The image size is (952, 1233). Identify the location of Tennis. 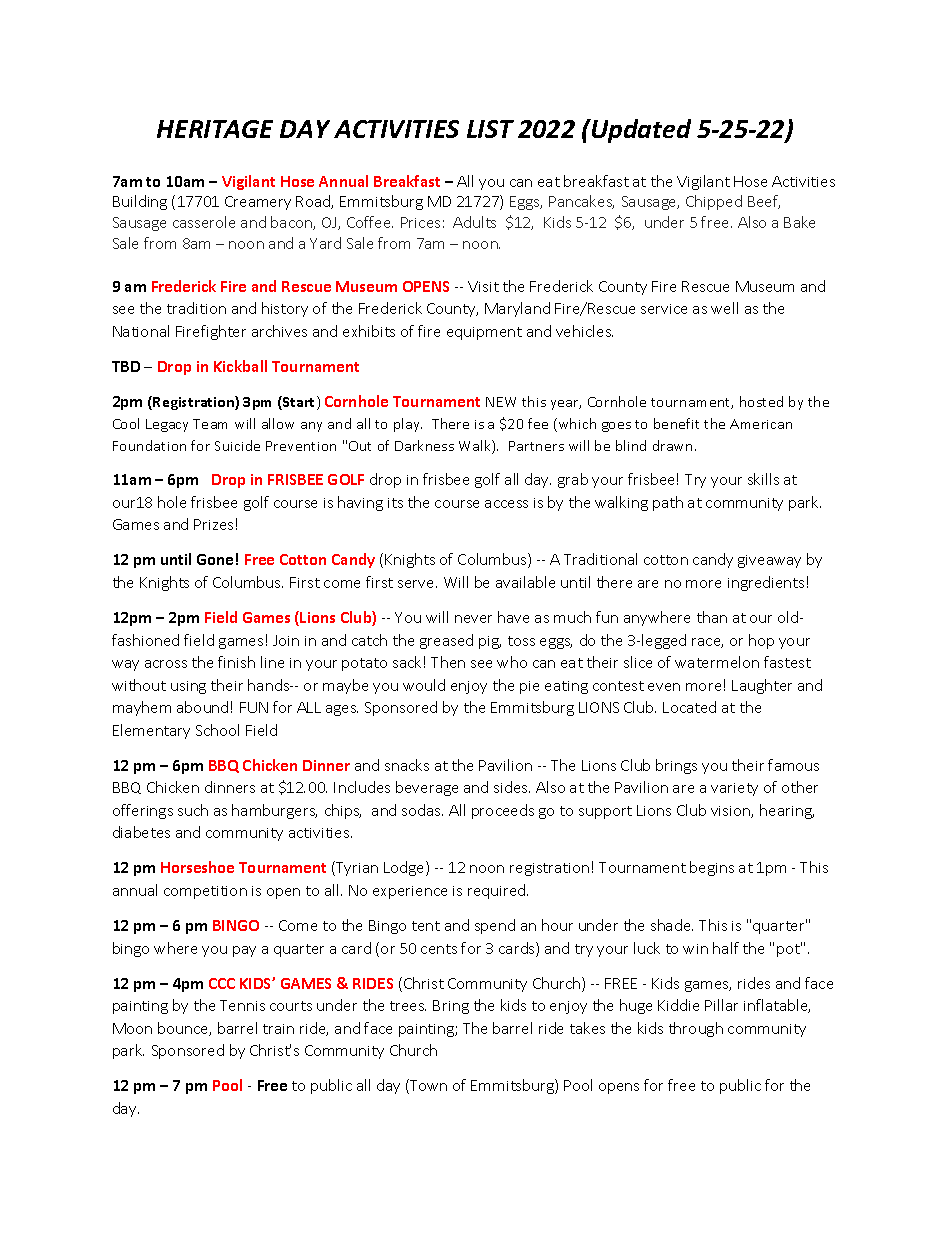
(242, 1005).
